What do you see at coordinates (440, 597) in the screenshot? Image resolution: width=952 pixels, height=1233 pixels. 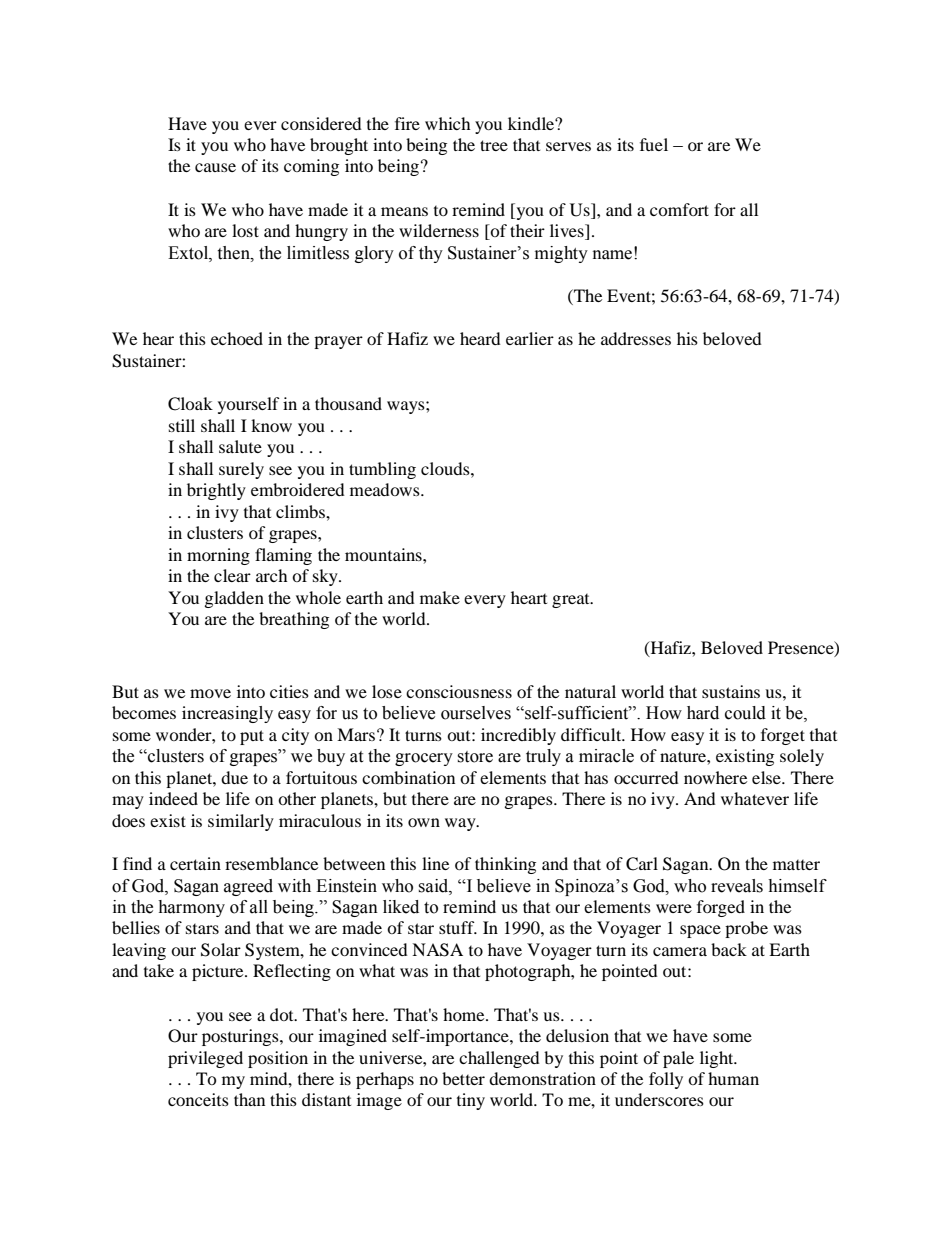 I see `make` at bounding box center [440, 597].
